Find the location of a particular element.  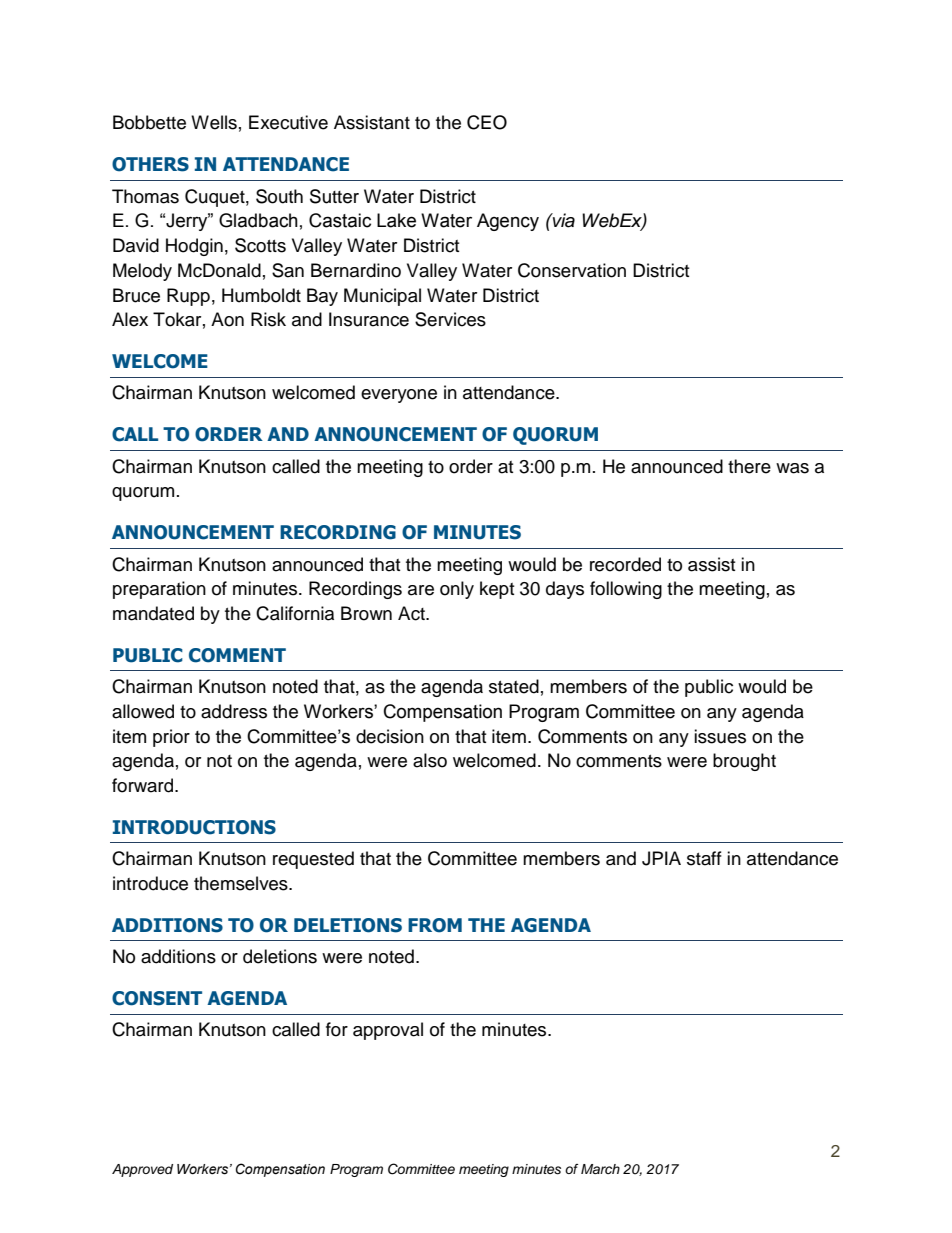

CEO is located at coordinates (487, 122).
